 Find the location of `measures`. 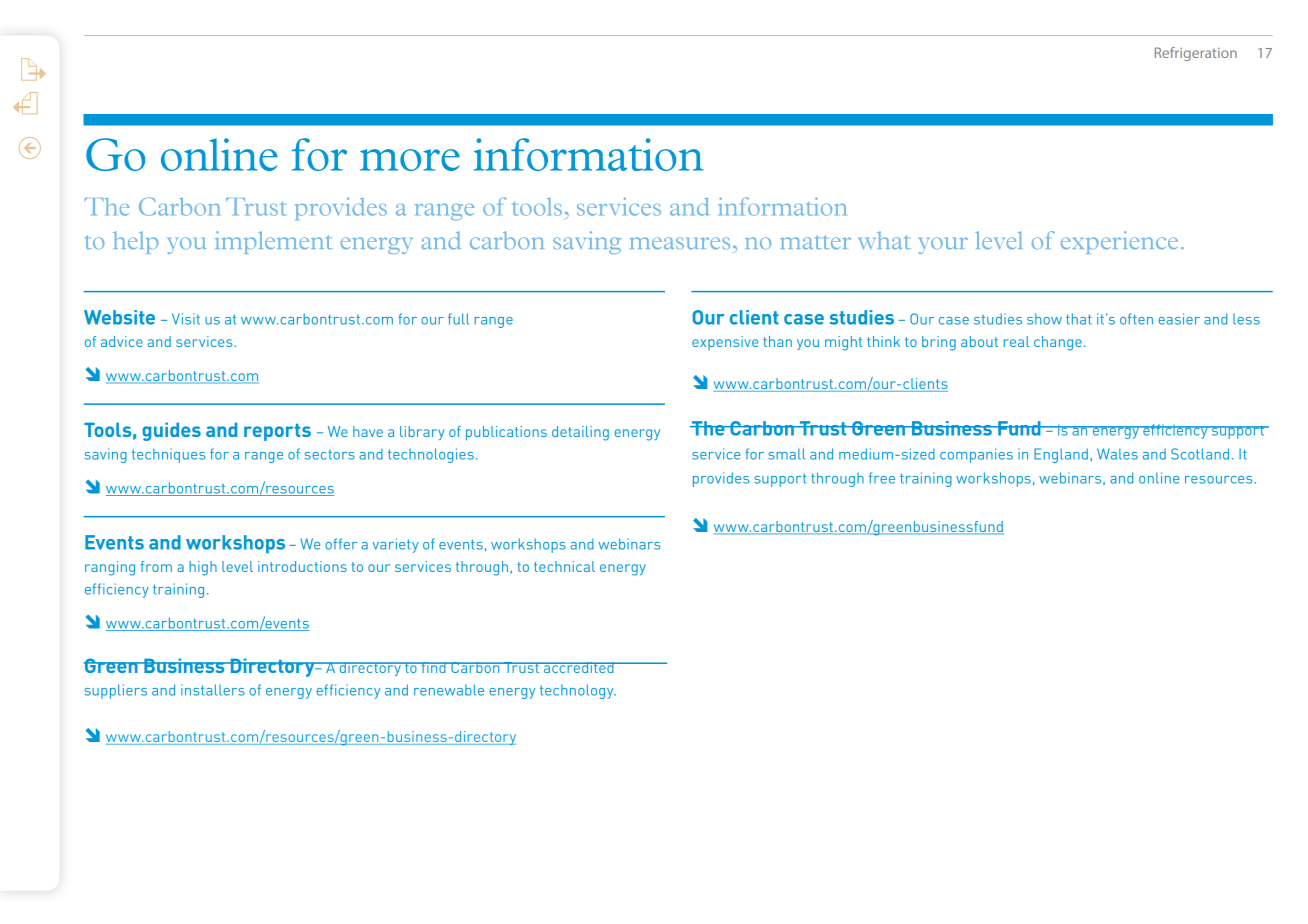

measures is located at coordinates (680, 243).
